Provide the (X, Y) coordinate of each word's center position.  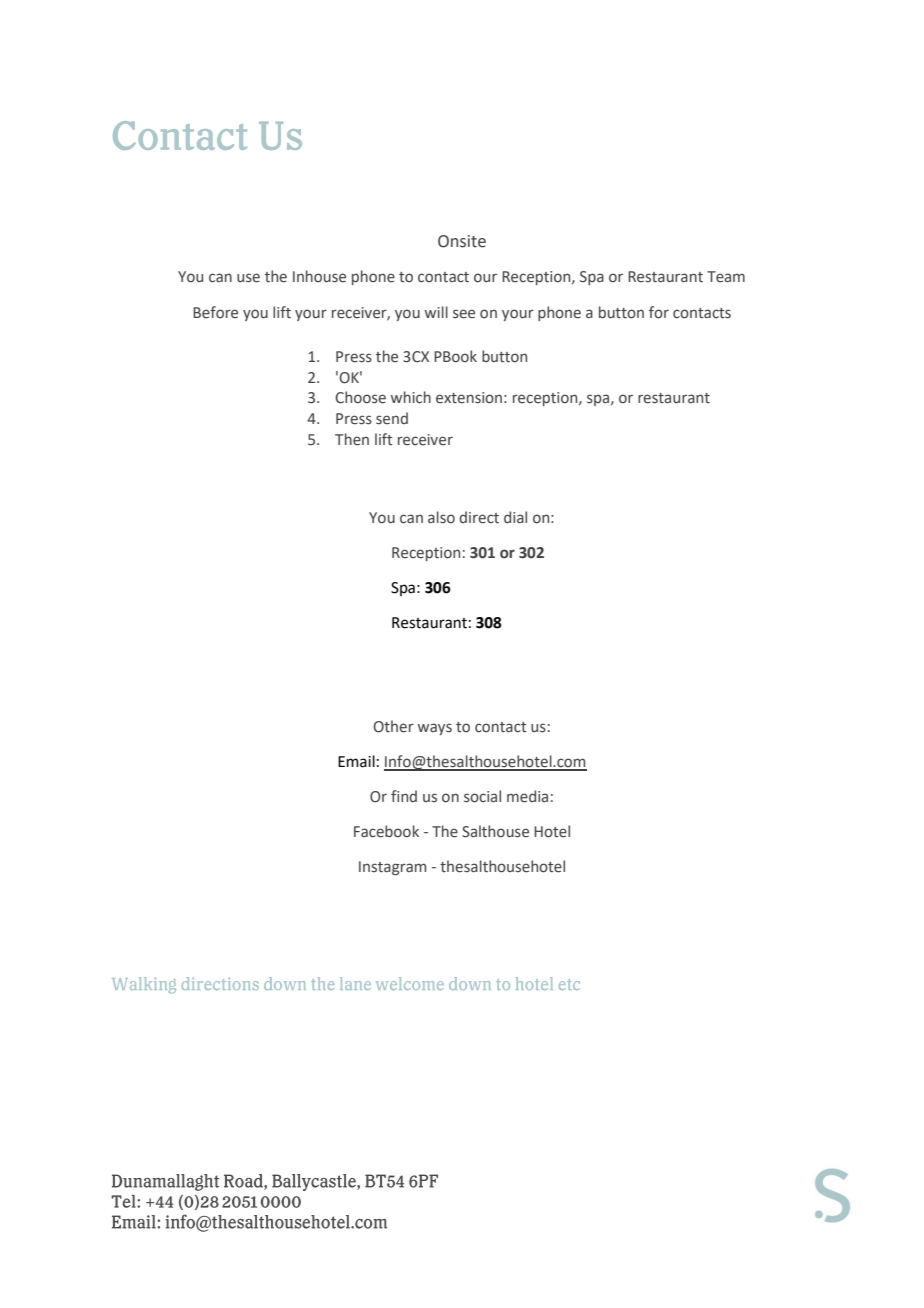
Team (726, 277)
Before (215, 312)
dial (515, 517)
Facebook (386, 831)
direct (479, 517)
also (441, 517)
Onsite (462, 241)
